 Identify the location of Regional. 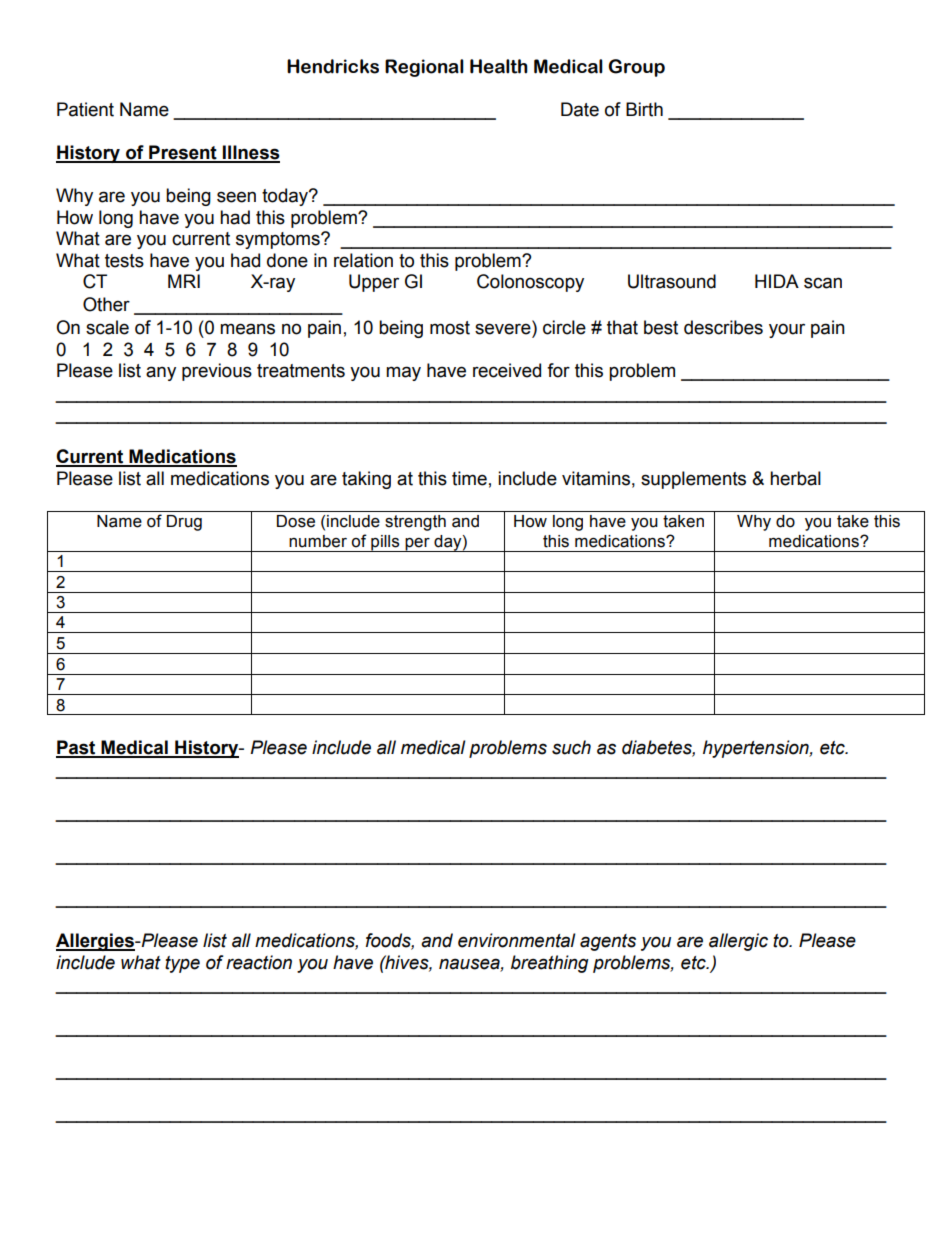
(424, 68).
